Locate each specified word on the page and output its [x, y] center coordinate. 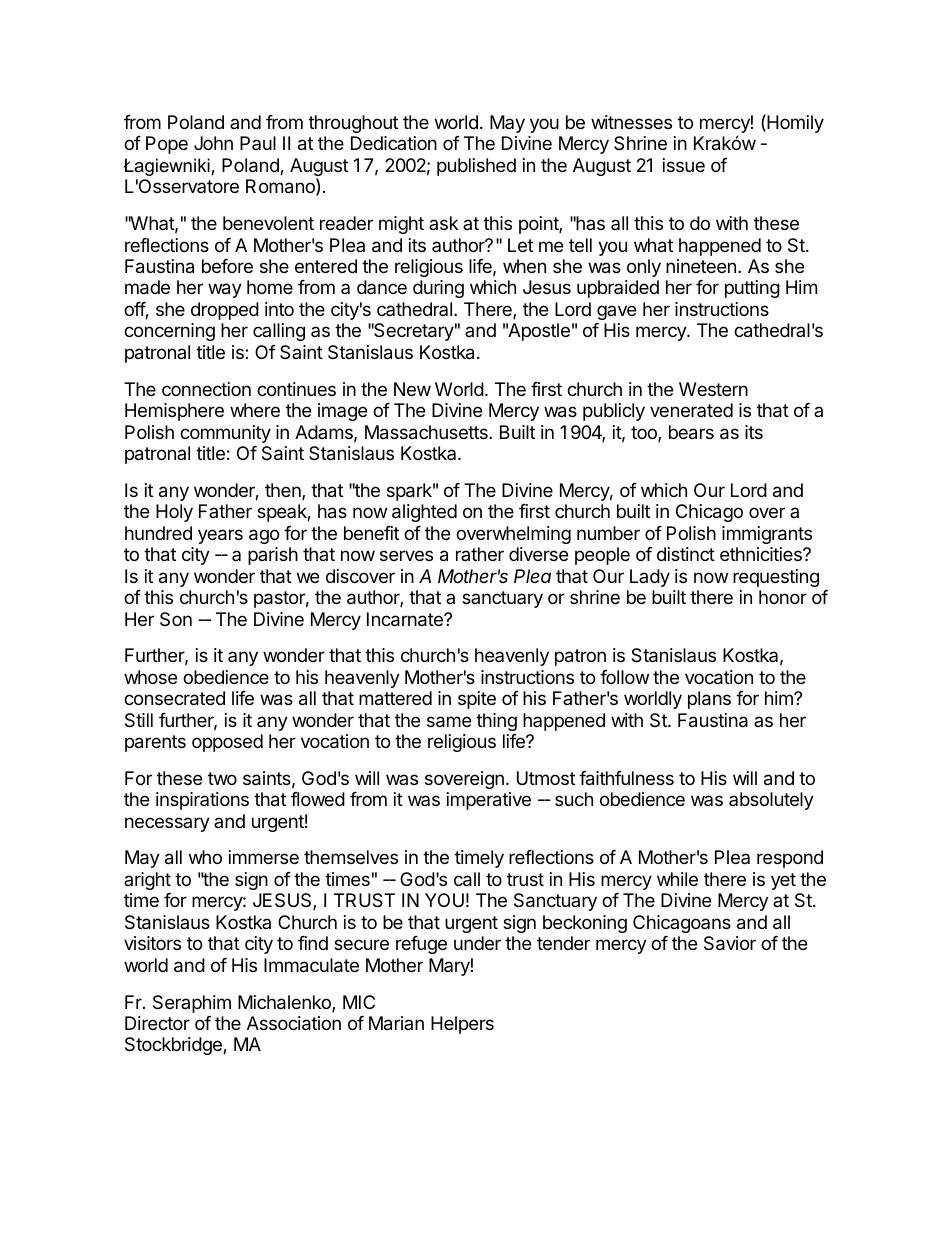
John [213, 143]
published [476, 167]
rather [480, 554]
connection [206, 389]
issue [684, 165]
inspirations [202, 801]
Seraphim [192, 1004]
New [412, 389]
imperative [489, 801]
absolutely [771, 801]
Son [176, 619]
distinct [686, 554]
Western [713, 389]
